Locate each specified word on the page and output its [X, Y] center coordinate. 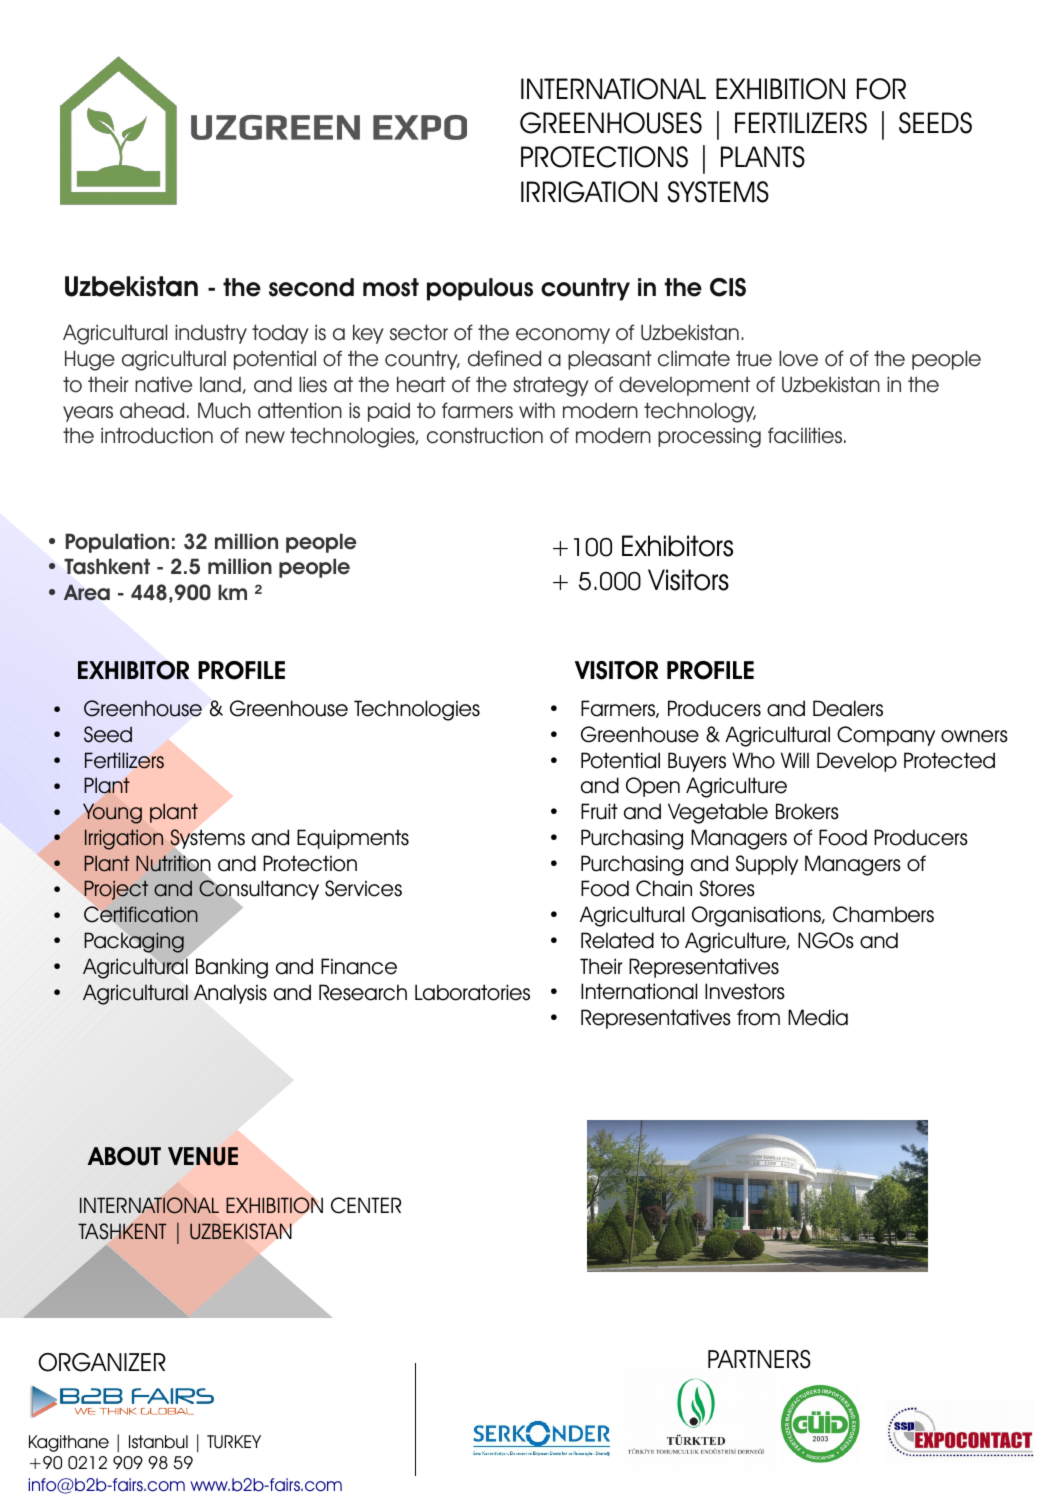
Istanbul [158, 1442]
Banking [232, 968]
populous [480, 289]
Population [117, 543]
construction [485, 435]
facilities [806, 435]
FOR [881, 89]
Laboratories [472, 992]
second [311, 287]
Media [818, 1017]
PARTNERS [759, 1359]
